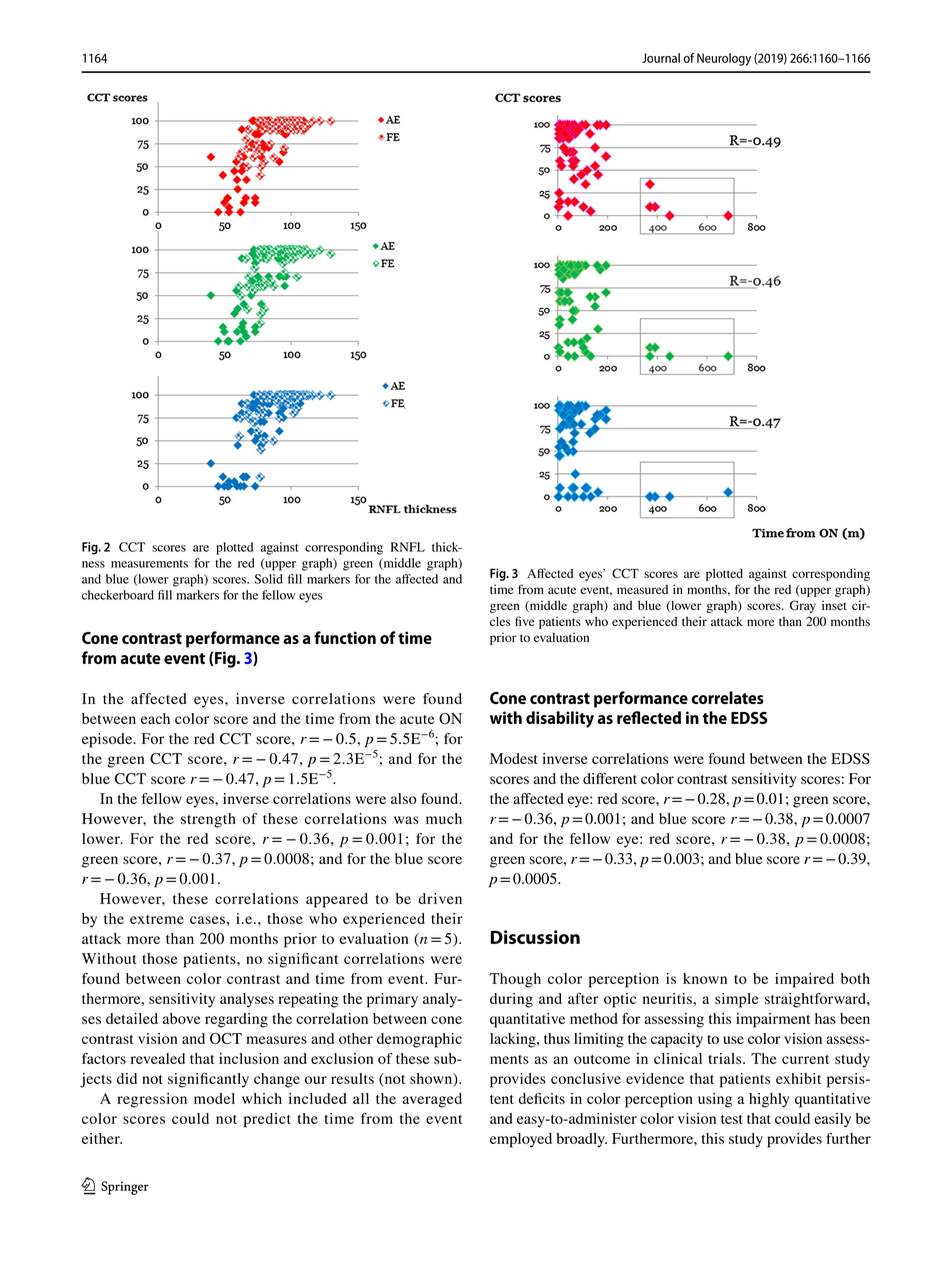 Image resolution: width=952 pixels, height=1265 pixels. Describe the element at coordinates (214, 1098) in the screenshot. I see `model` at that location.
